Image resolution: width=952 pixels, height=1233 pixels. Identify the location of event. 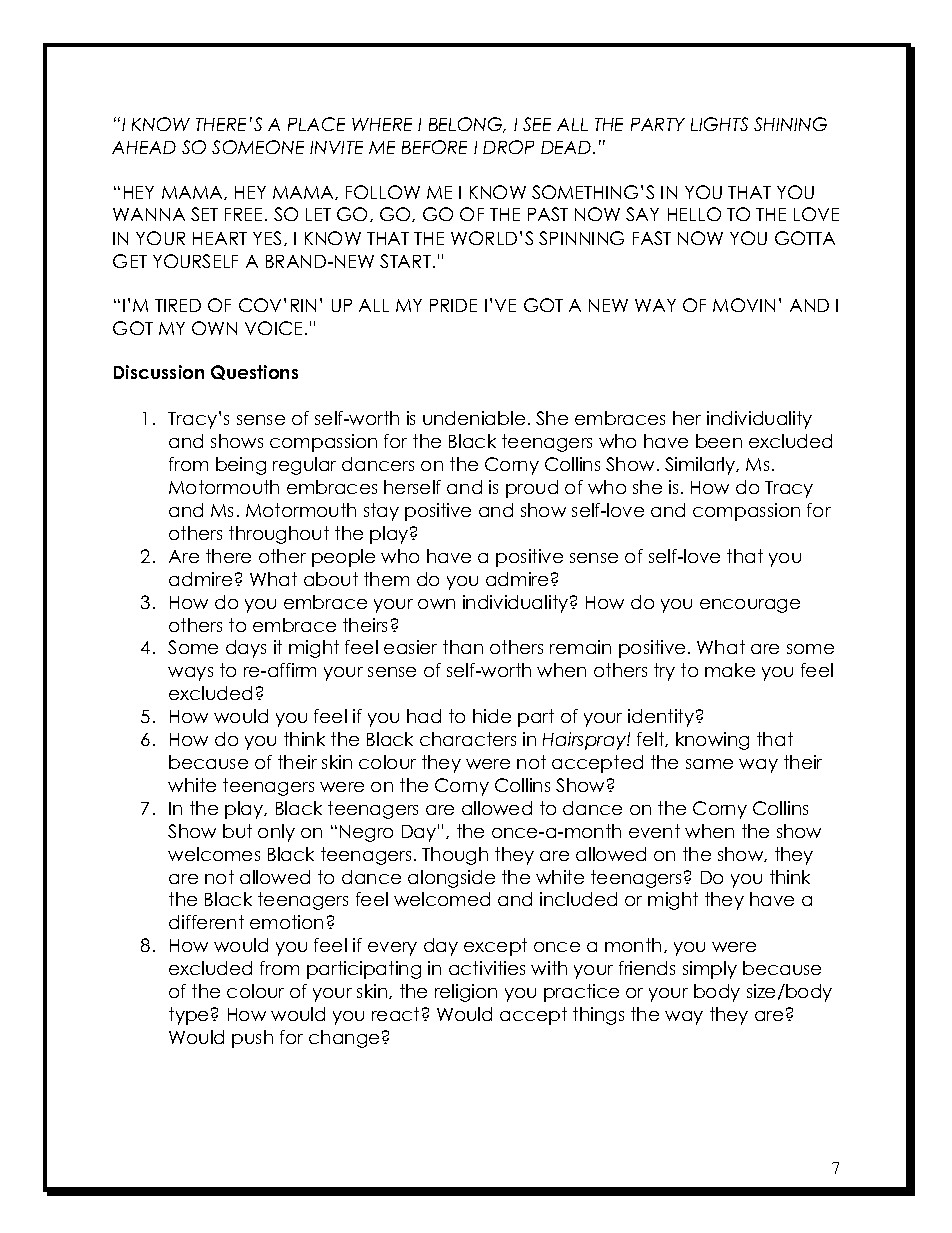
(654, 831).
